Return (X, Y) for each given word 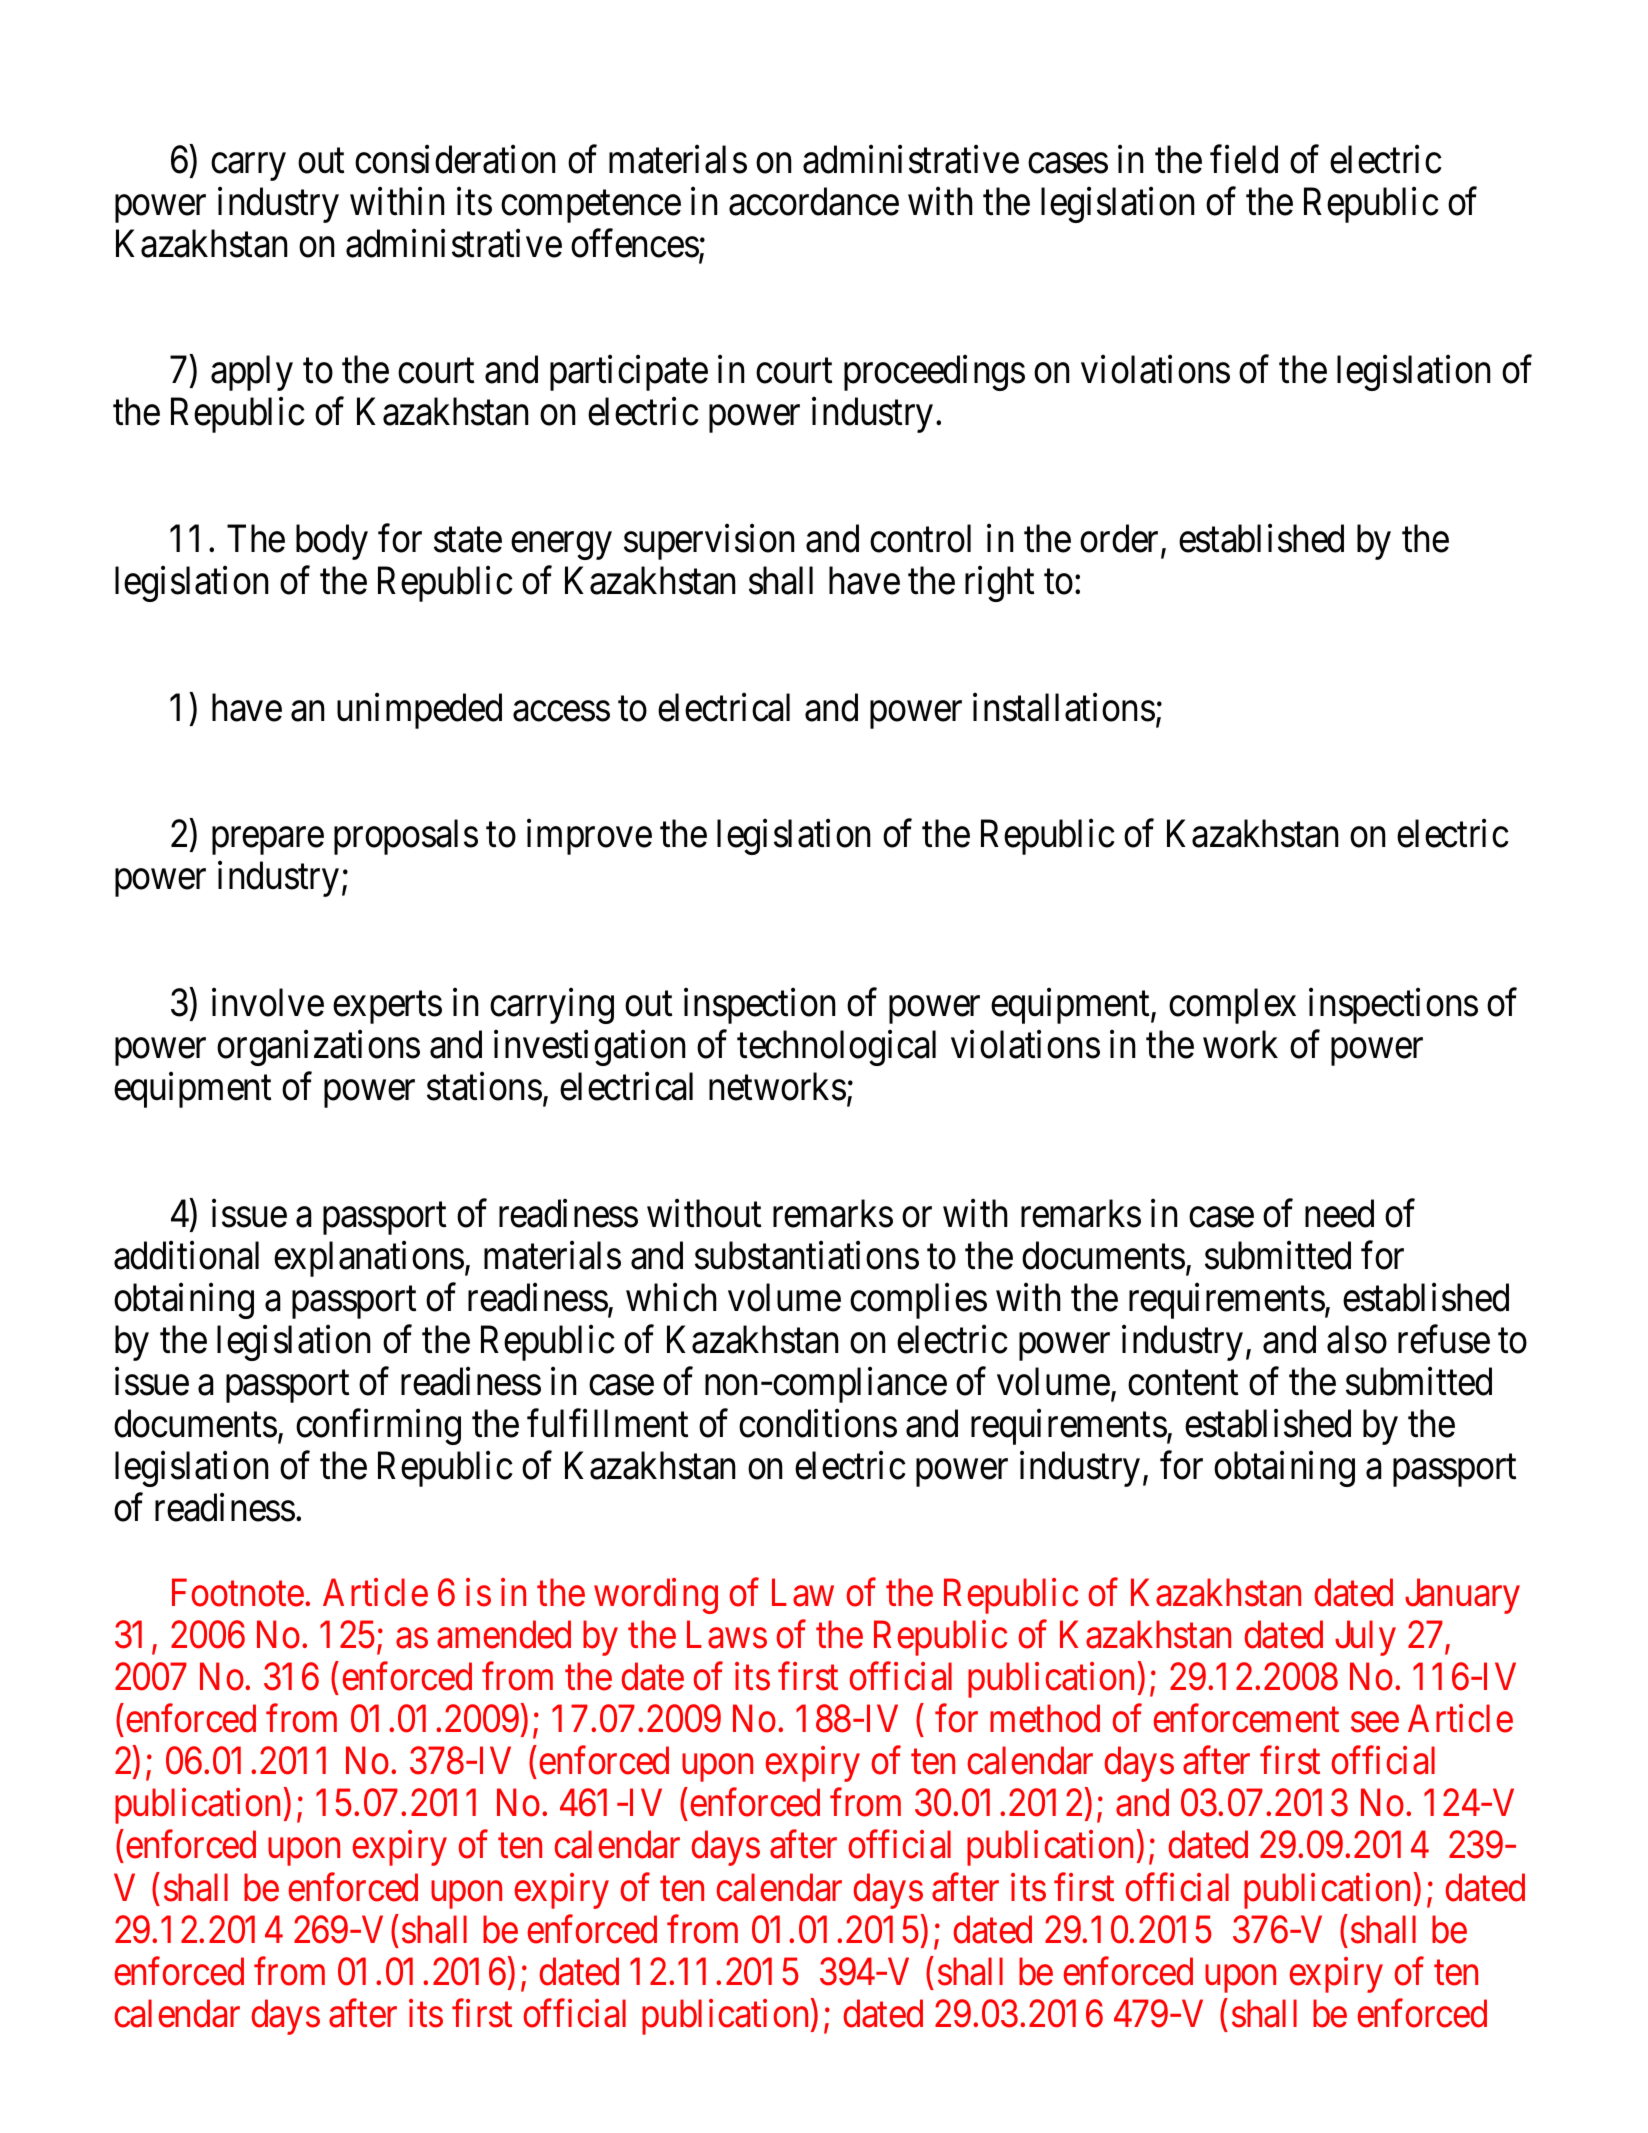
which (671, 1297)
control (920, 538)
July (1365, 1638)
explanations (369, 1259)
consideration (455, 159)
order (1121, 539)
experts (387, 1008)
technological (836, 1048)
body (332, 542)
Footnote (238, 1593)
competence (591, 207)
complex (1232, 1006)
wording (656, 1596)
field (1244, 159)
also (1357, 1339)
